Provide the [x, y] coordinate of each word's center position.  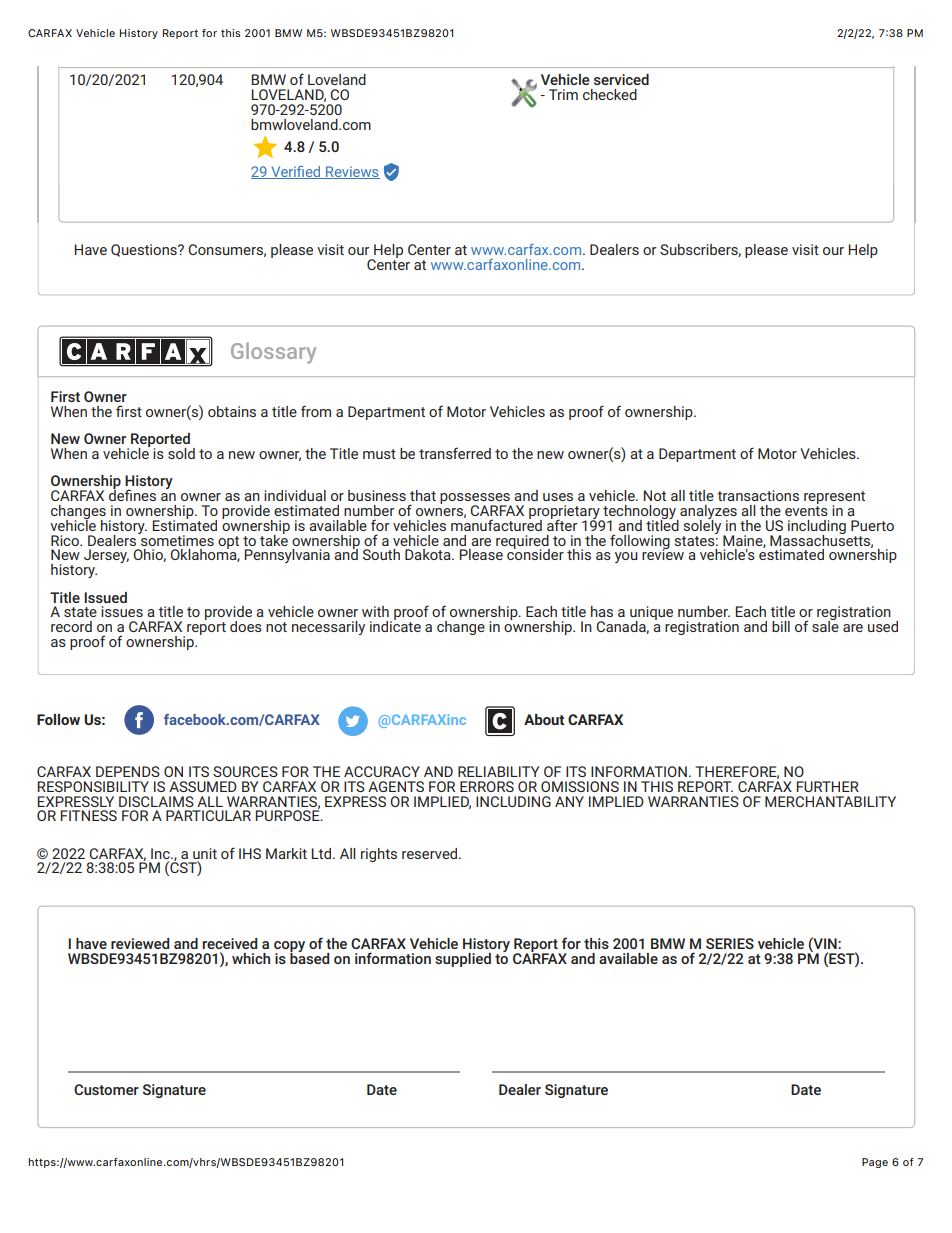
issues [122, 611]
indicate [395, 625]
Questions [145, 250]
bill [781, 626]
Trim [563, 94]
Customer [106, 1089]
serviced [621, 79]
